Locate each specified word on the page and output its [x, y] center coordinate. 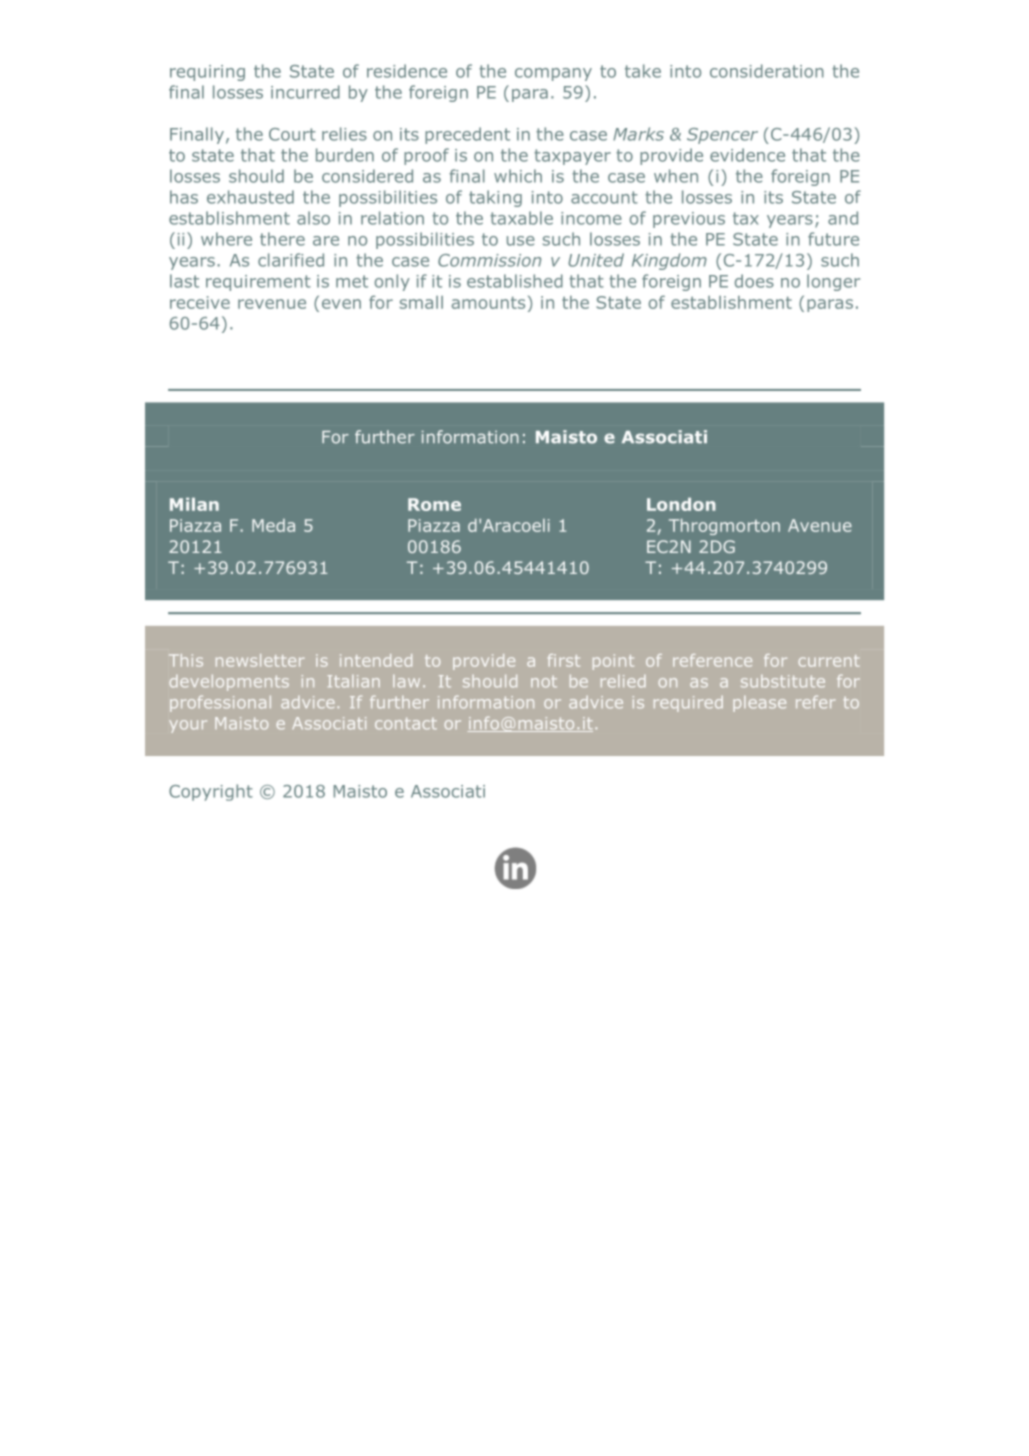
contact [406, 724]
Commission [489, 260]
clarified [291, 260]
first [564, 660]
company [553, 74]
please [759, 704]
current [829, 661]
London [681, 504]
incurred [305, 92]
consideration [767, 71]
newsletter [260, 660]
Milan [194, 504]
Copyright [211, 792]
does [754, 281]
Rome [434, 504]
